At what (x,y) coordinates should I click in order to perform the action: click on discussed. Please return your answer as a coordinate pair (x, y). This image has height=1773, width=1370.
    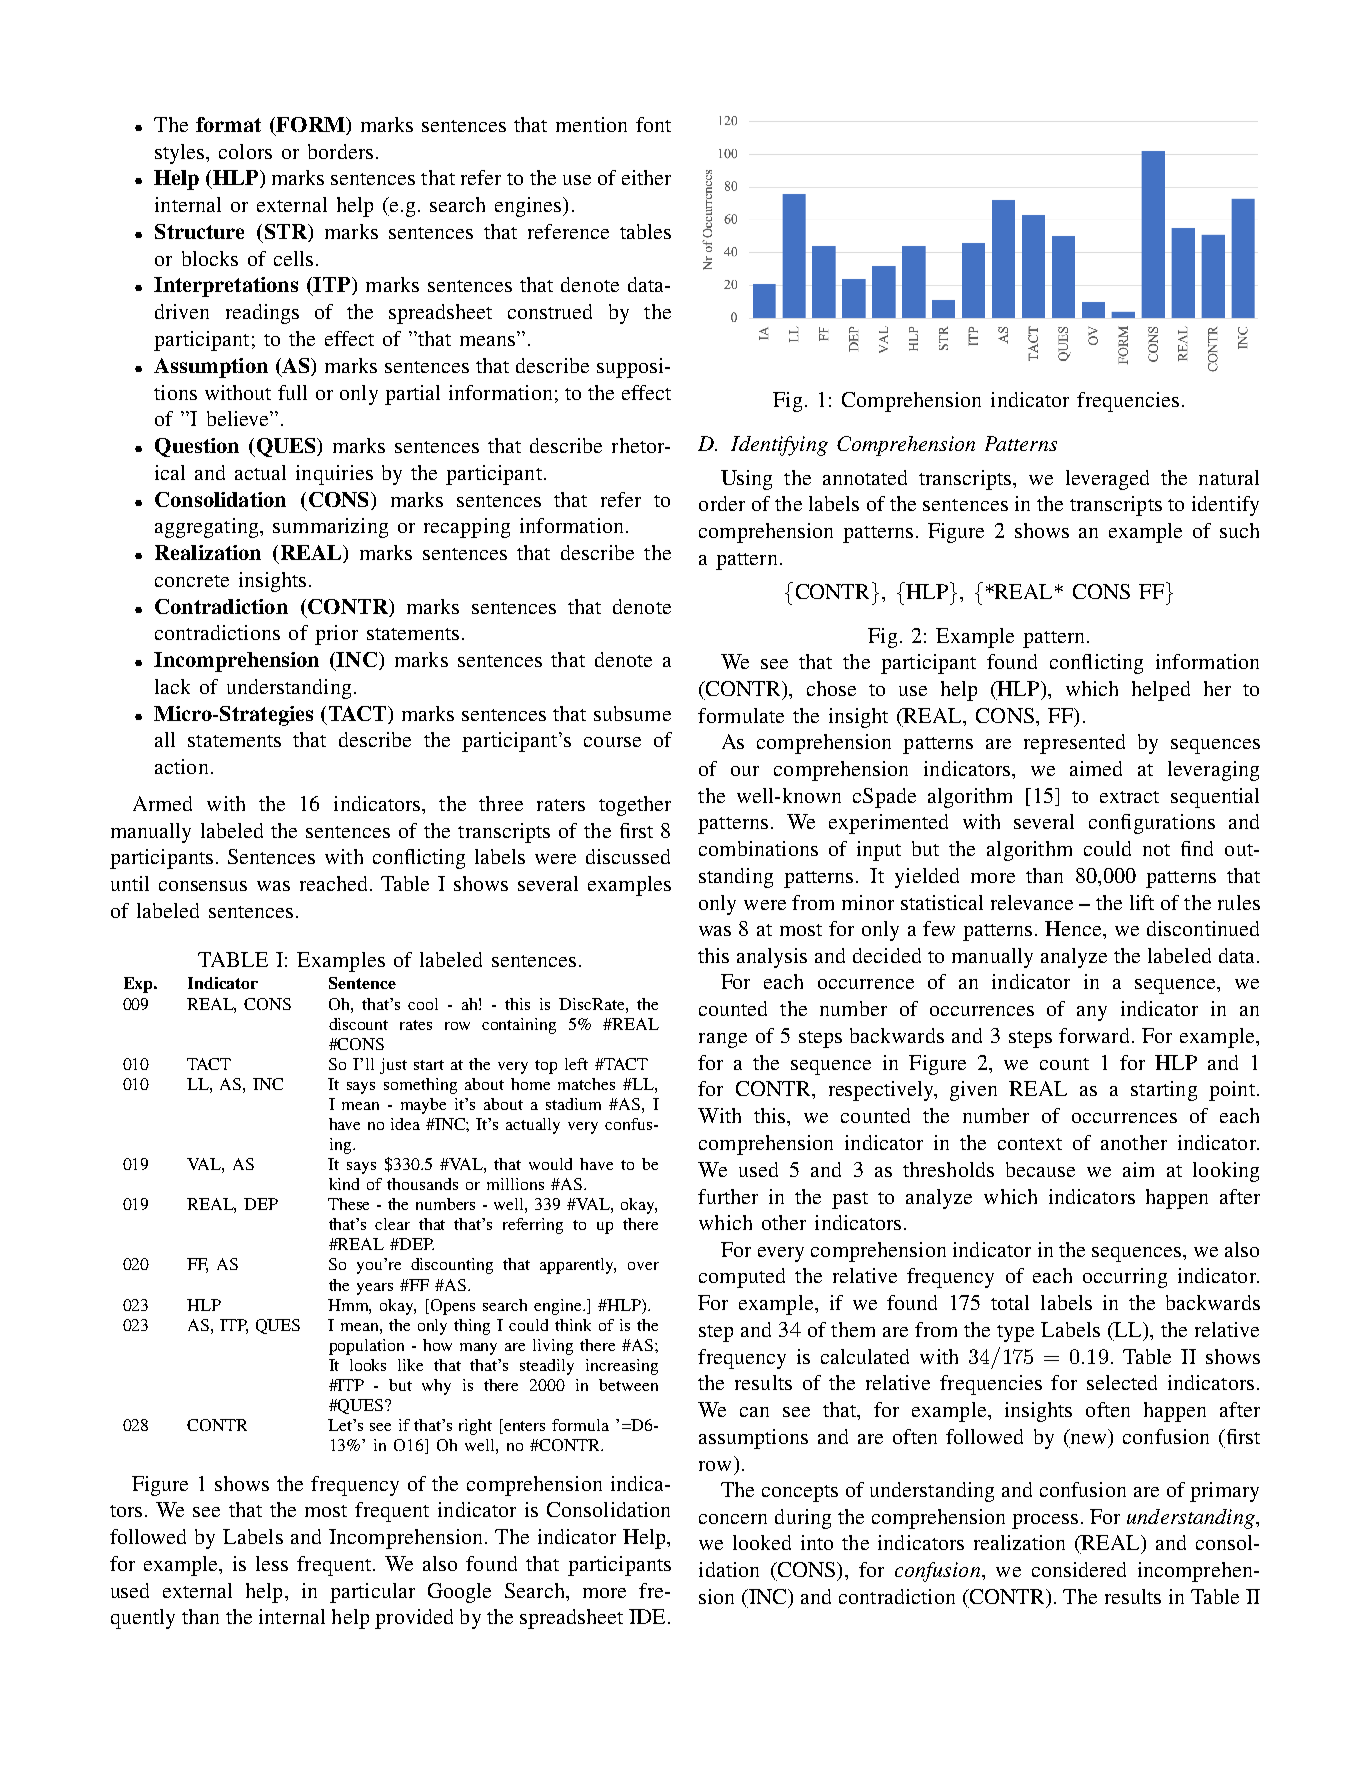
    Looking at the image, I should click on (628, 856).
